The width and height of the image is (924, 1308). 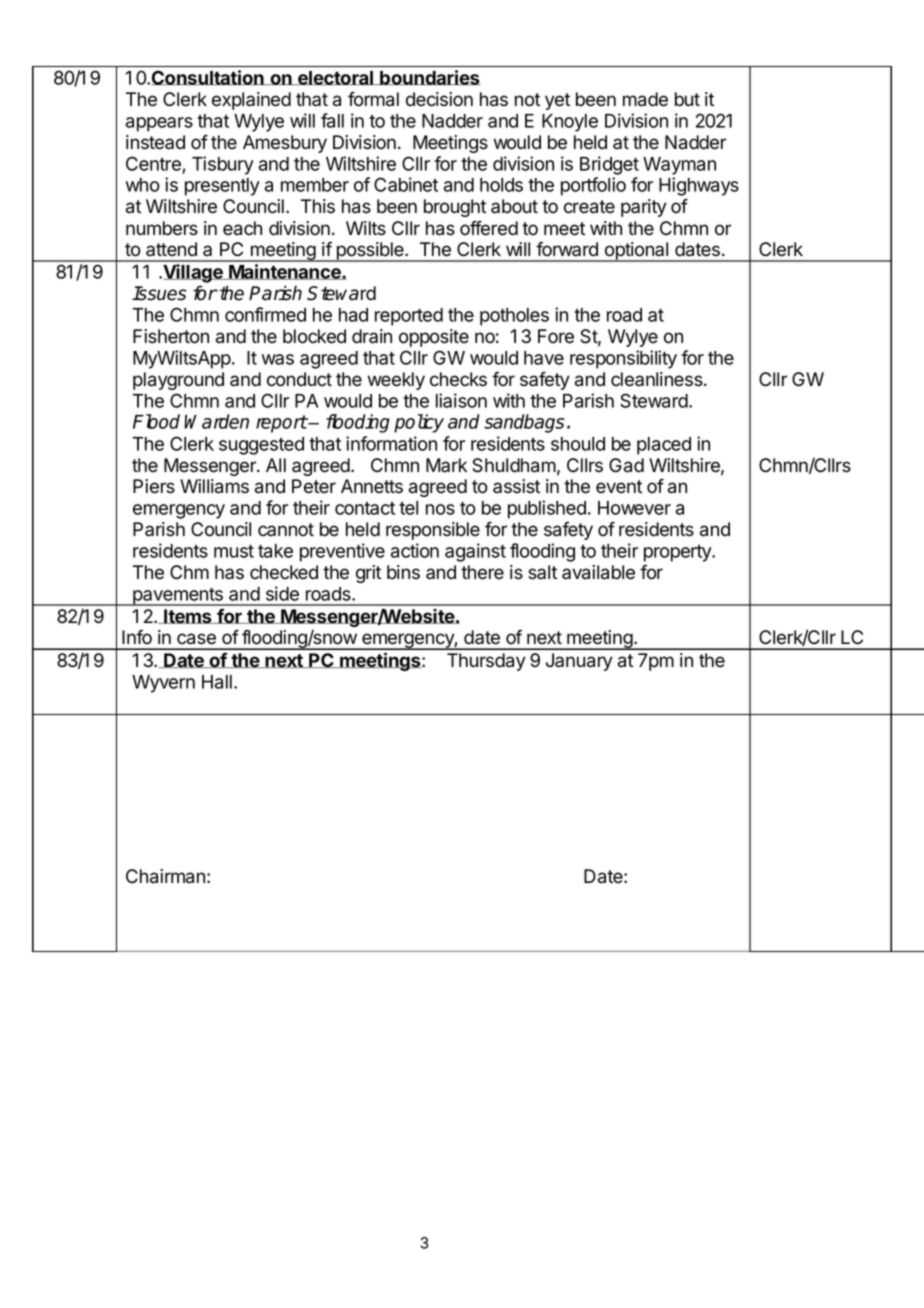 I want to click on Thursday, so click(x=486, y=662).
